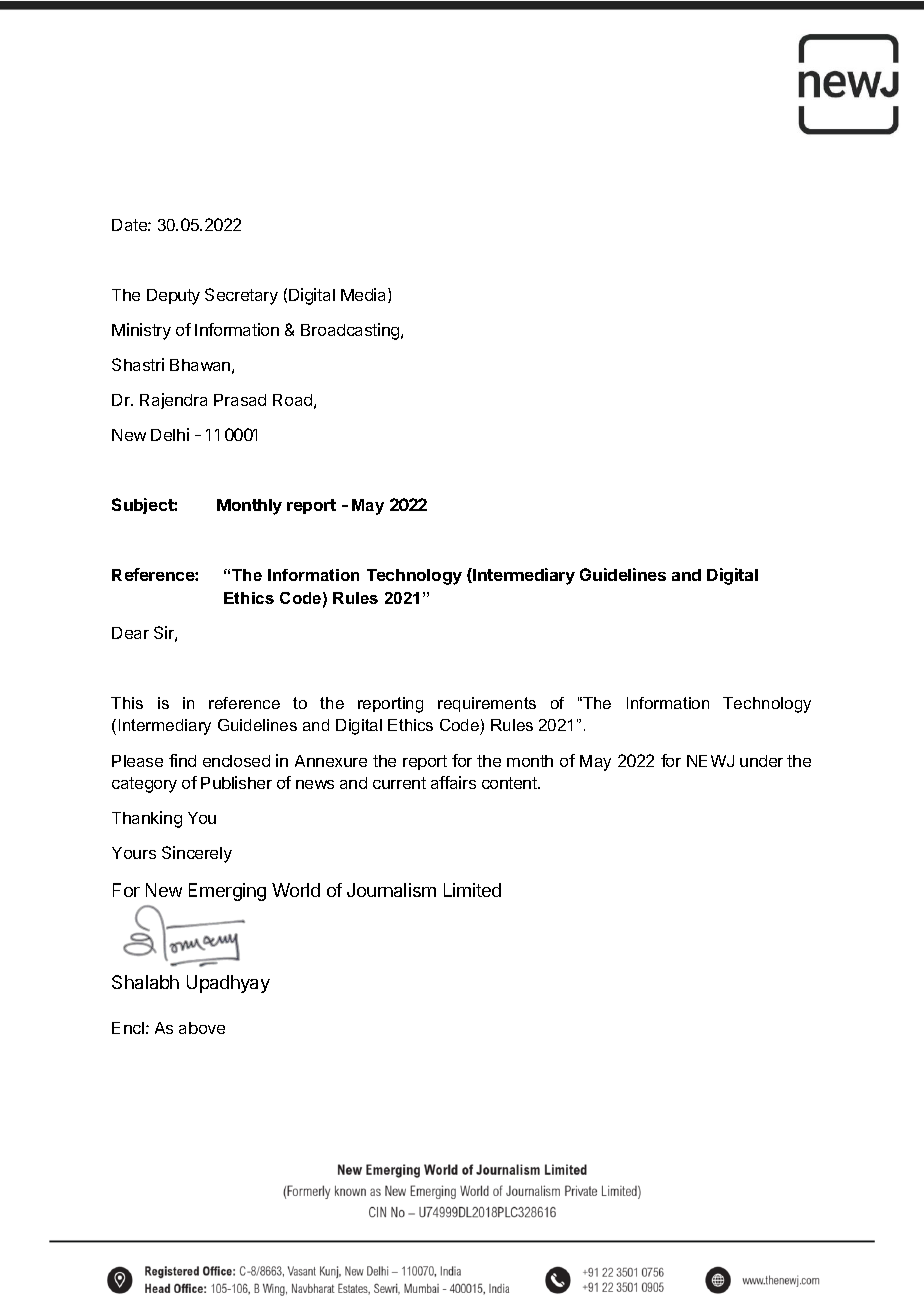 The height and width of the page is (1308, 924). I want to click on Secretary, so click(241, 296).
